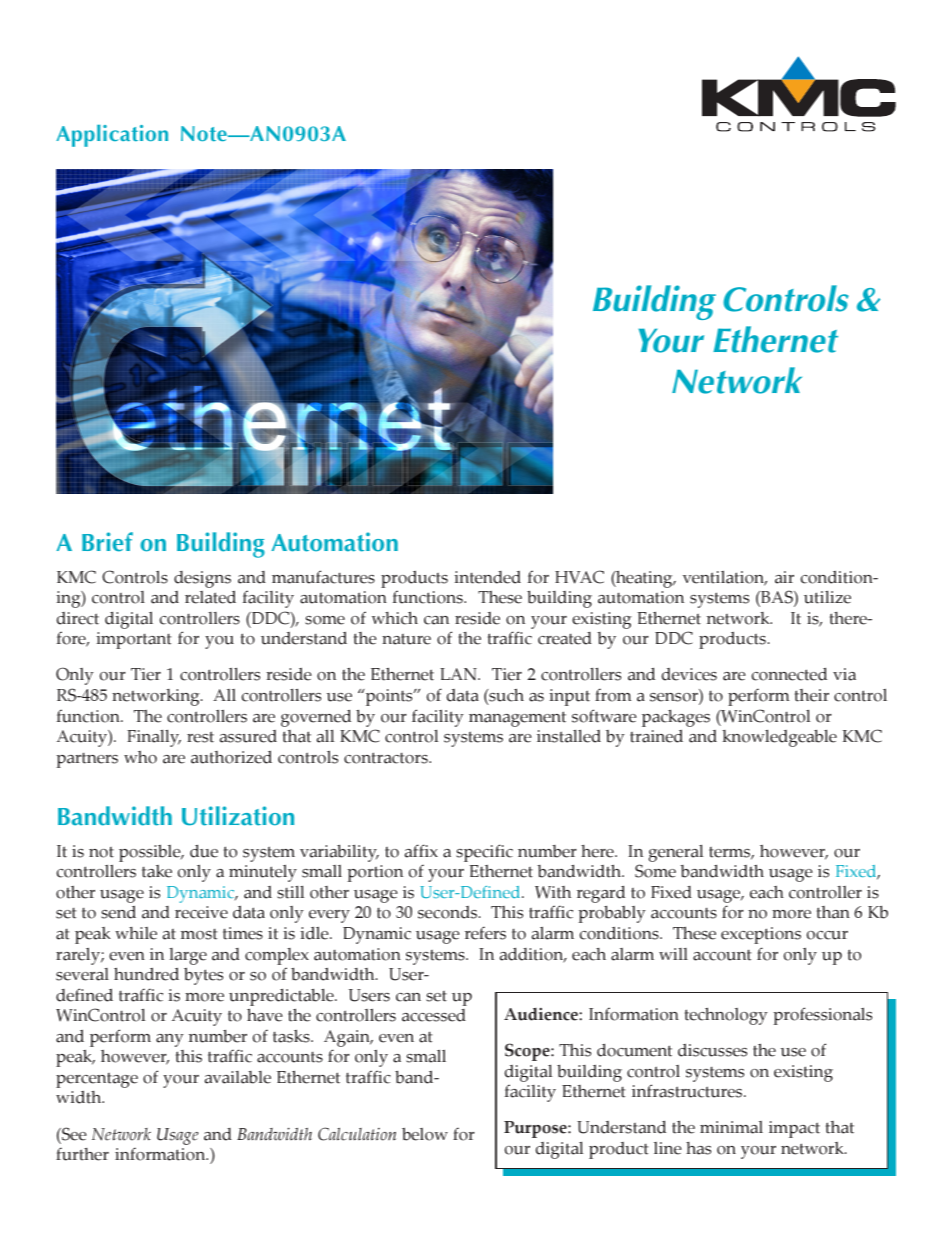 The height and width of the image is (1233, 952). What do you see at coordinates (449, 912) in the image?
I see `seconds` at bounding box center [449, 912].
